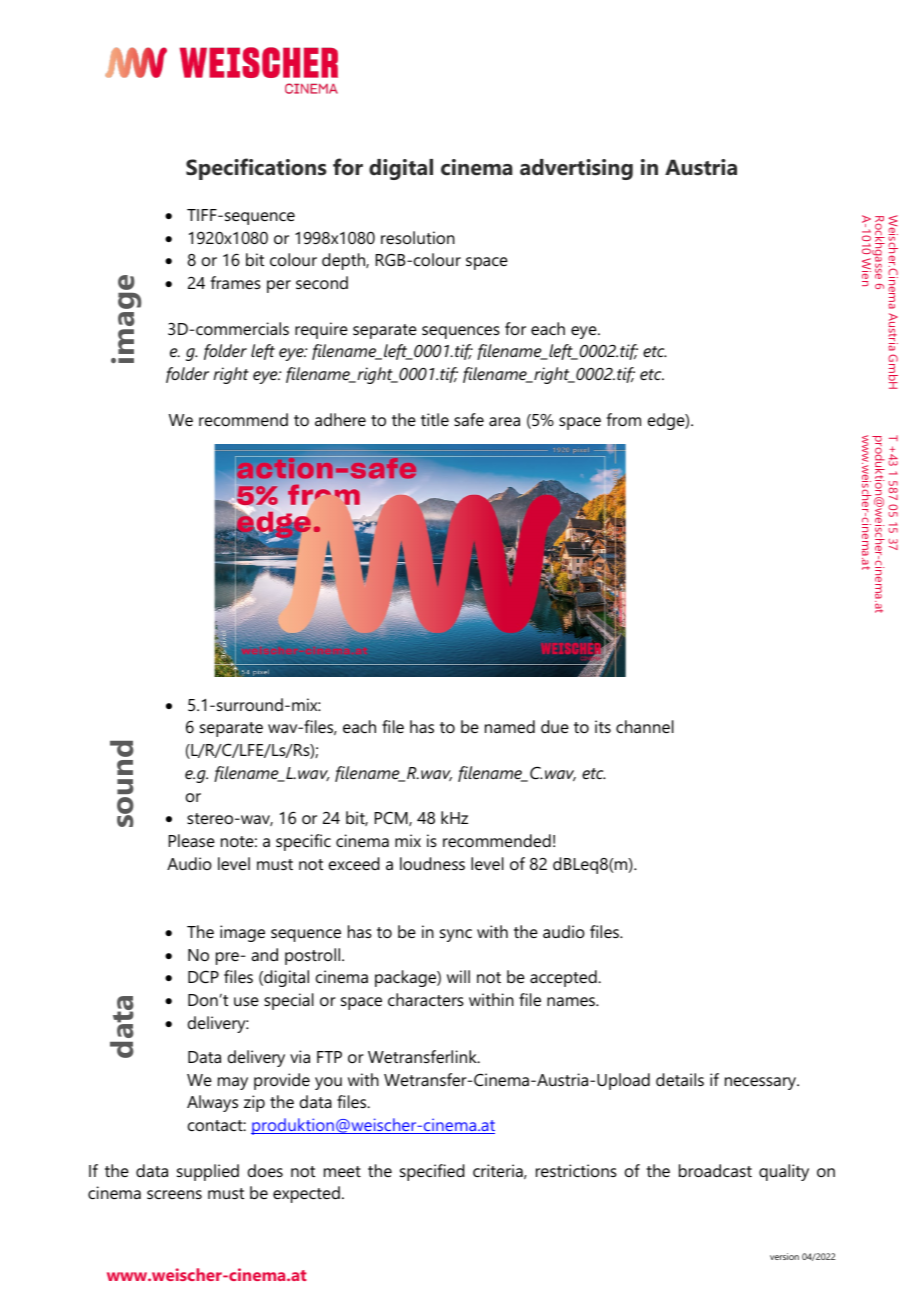  What do you see at coordinates (265, 1170) in the screenshot?
I see `does` at bounding box center [265, 1170].
